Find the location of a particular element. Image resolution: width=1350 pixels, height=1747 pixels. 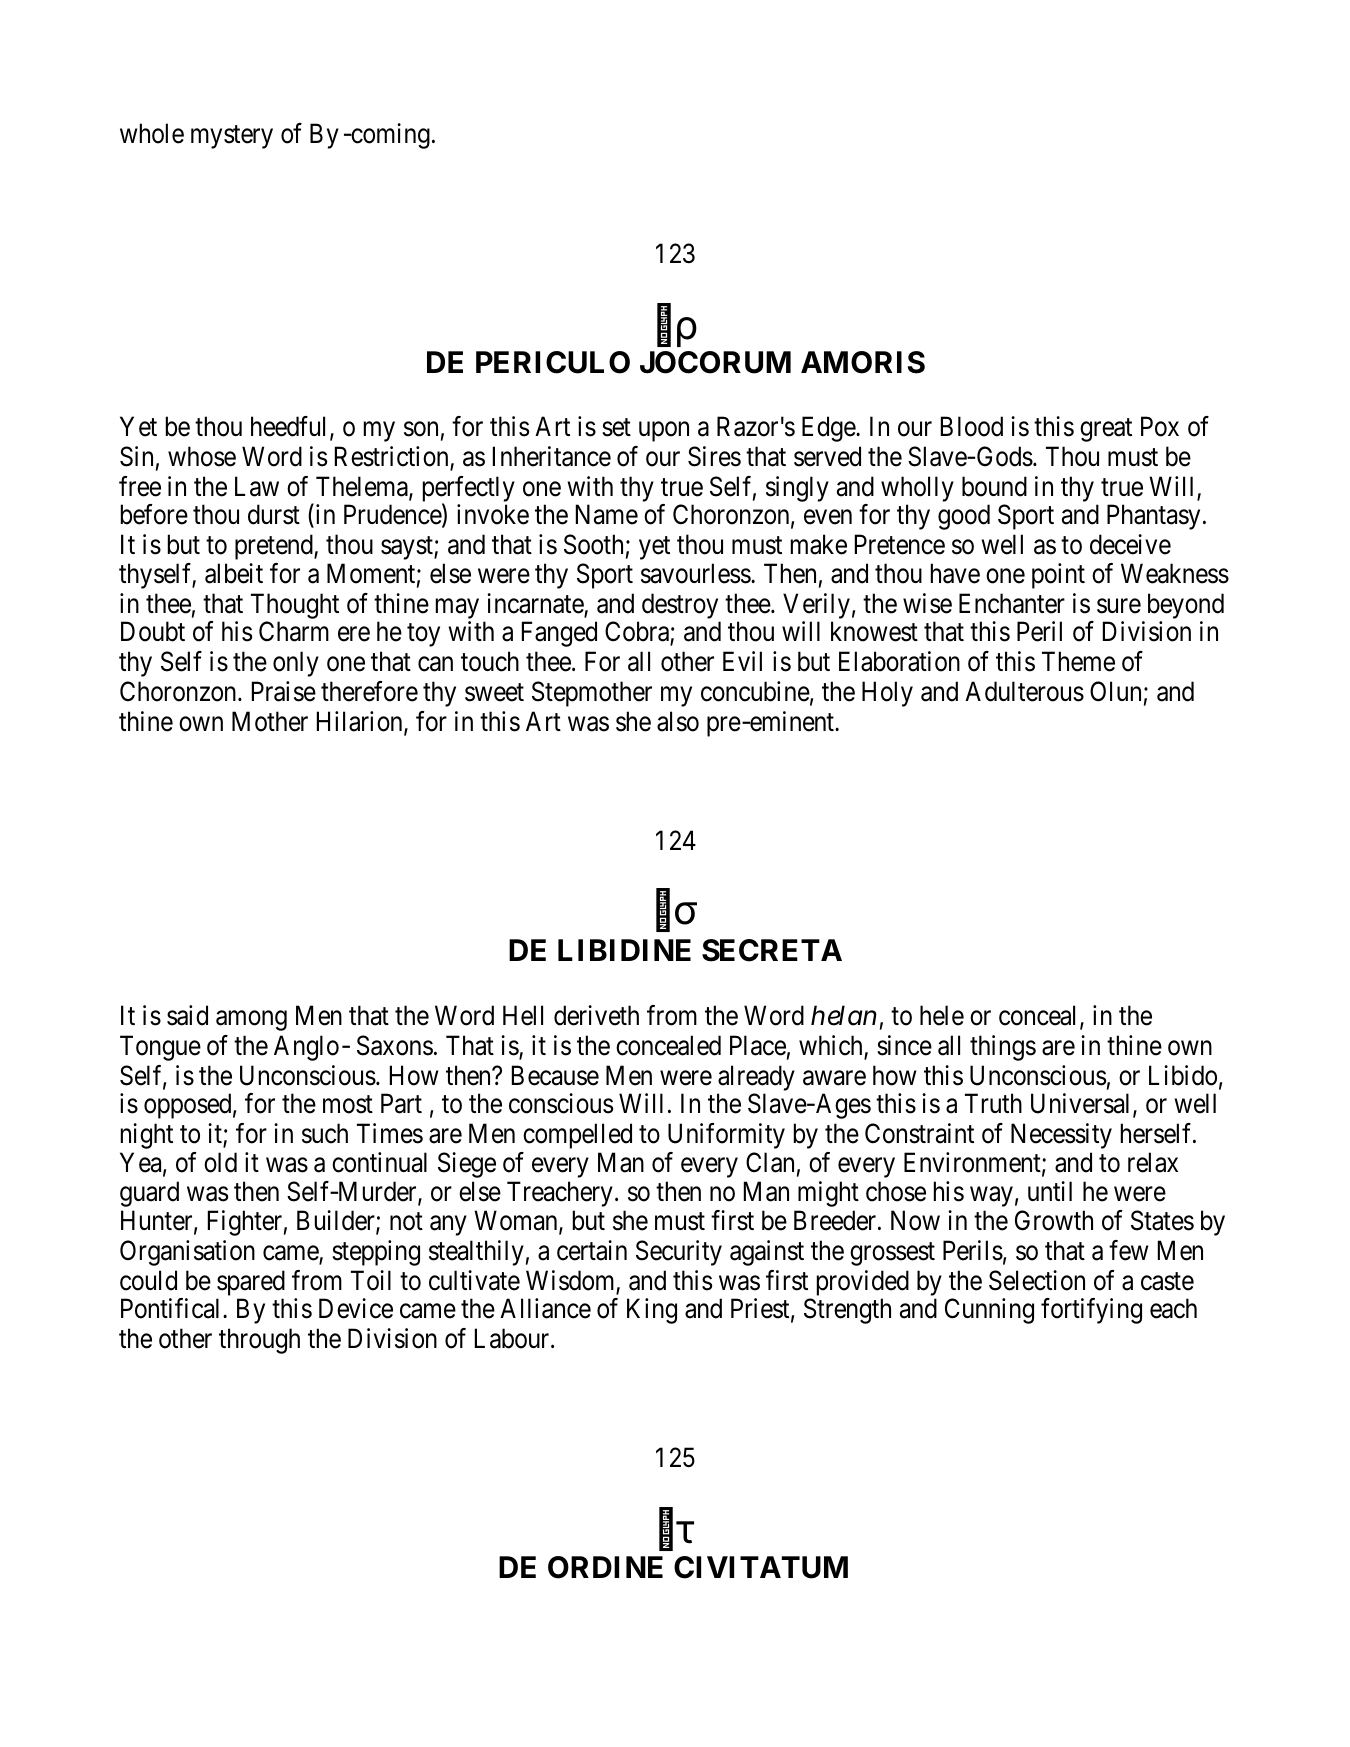

destroy is located at coordinates (681, 607).
